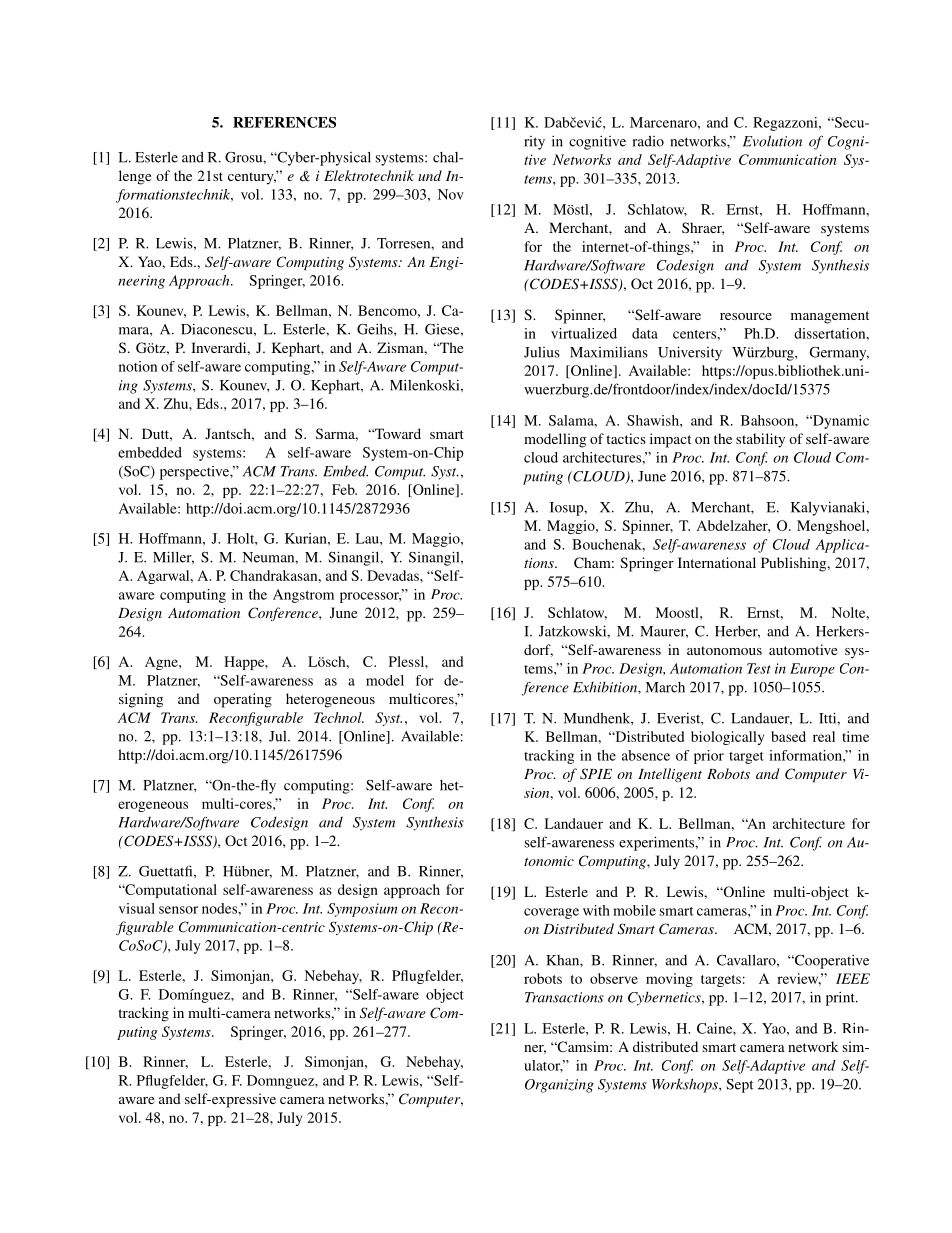  Describe the element at coordinates (178, 910) in the page. I see `sensor` at that location.
